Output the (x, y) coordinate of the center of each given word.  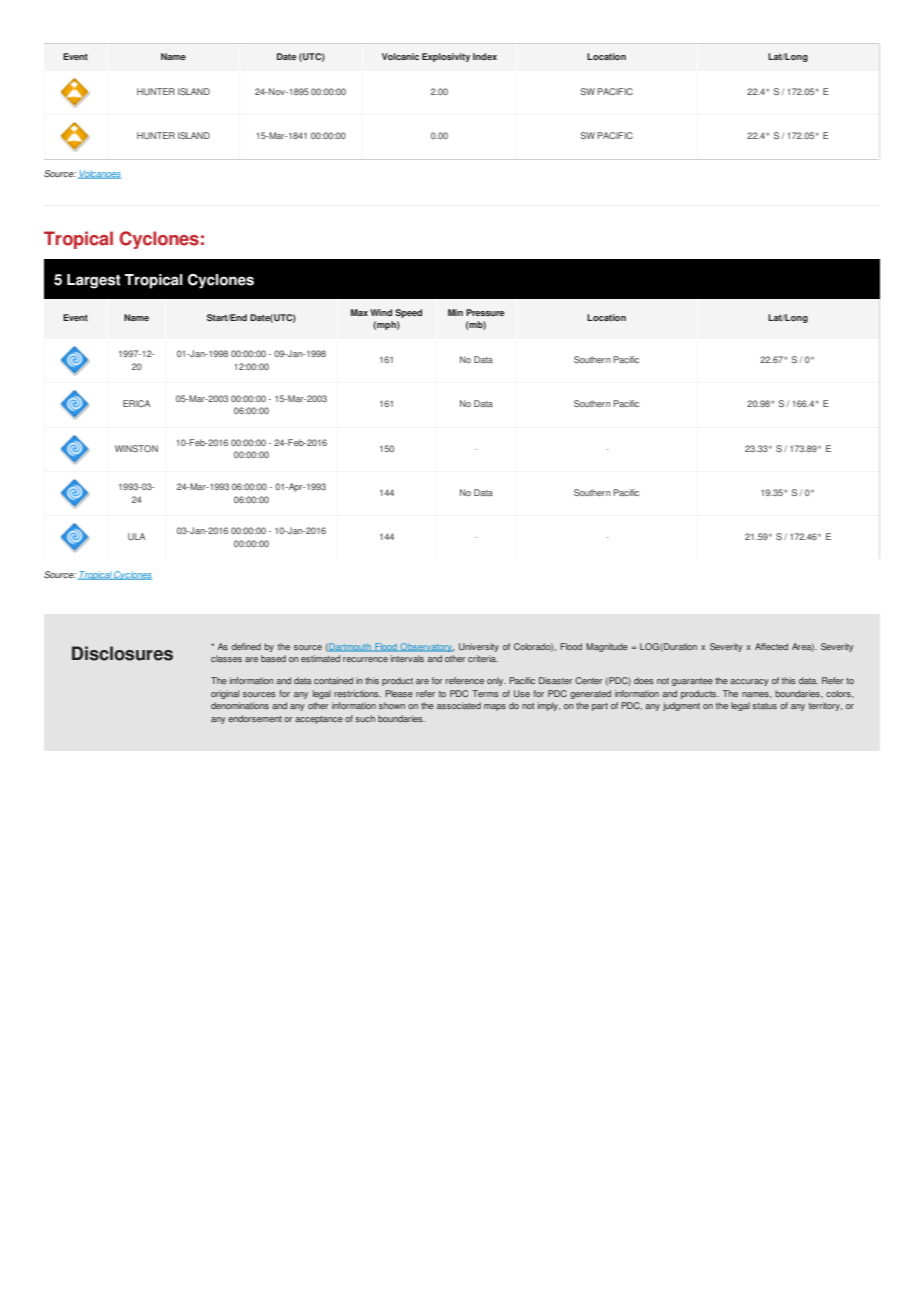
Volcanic (400, 56)
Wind (381, 312)
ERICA (137, 403)
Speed (408, 313)
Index (485, 56)
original (225, 694)
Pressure (485, 312)
